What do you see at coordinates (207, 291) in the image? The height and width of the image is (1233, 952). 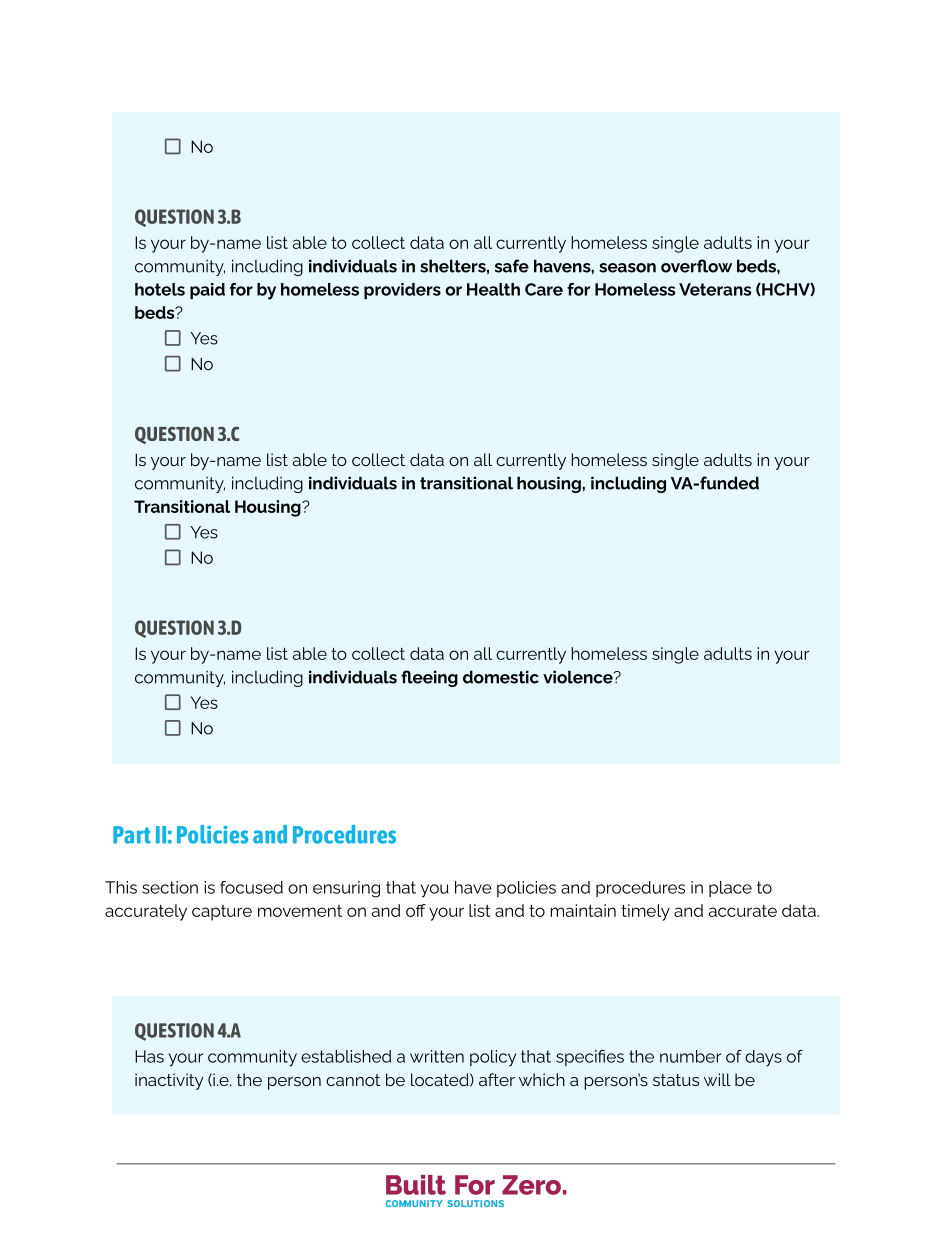 I see `paid` at bounding box center [207, 291].
